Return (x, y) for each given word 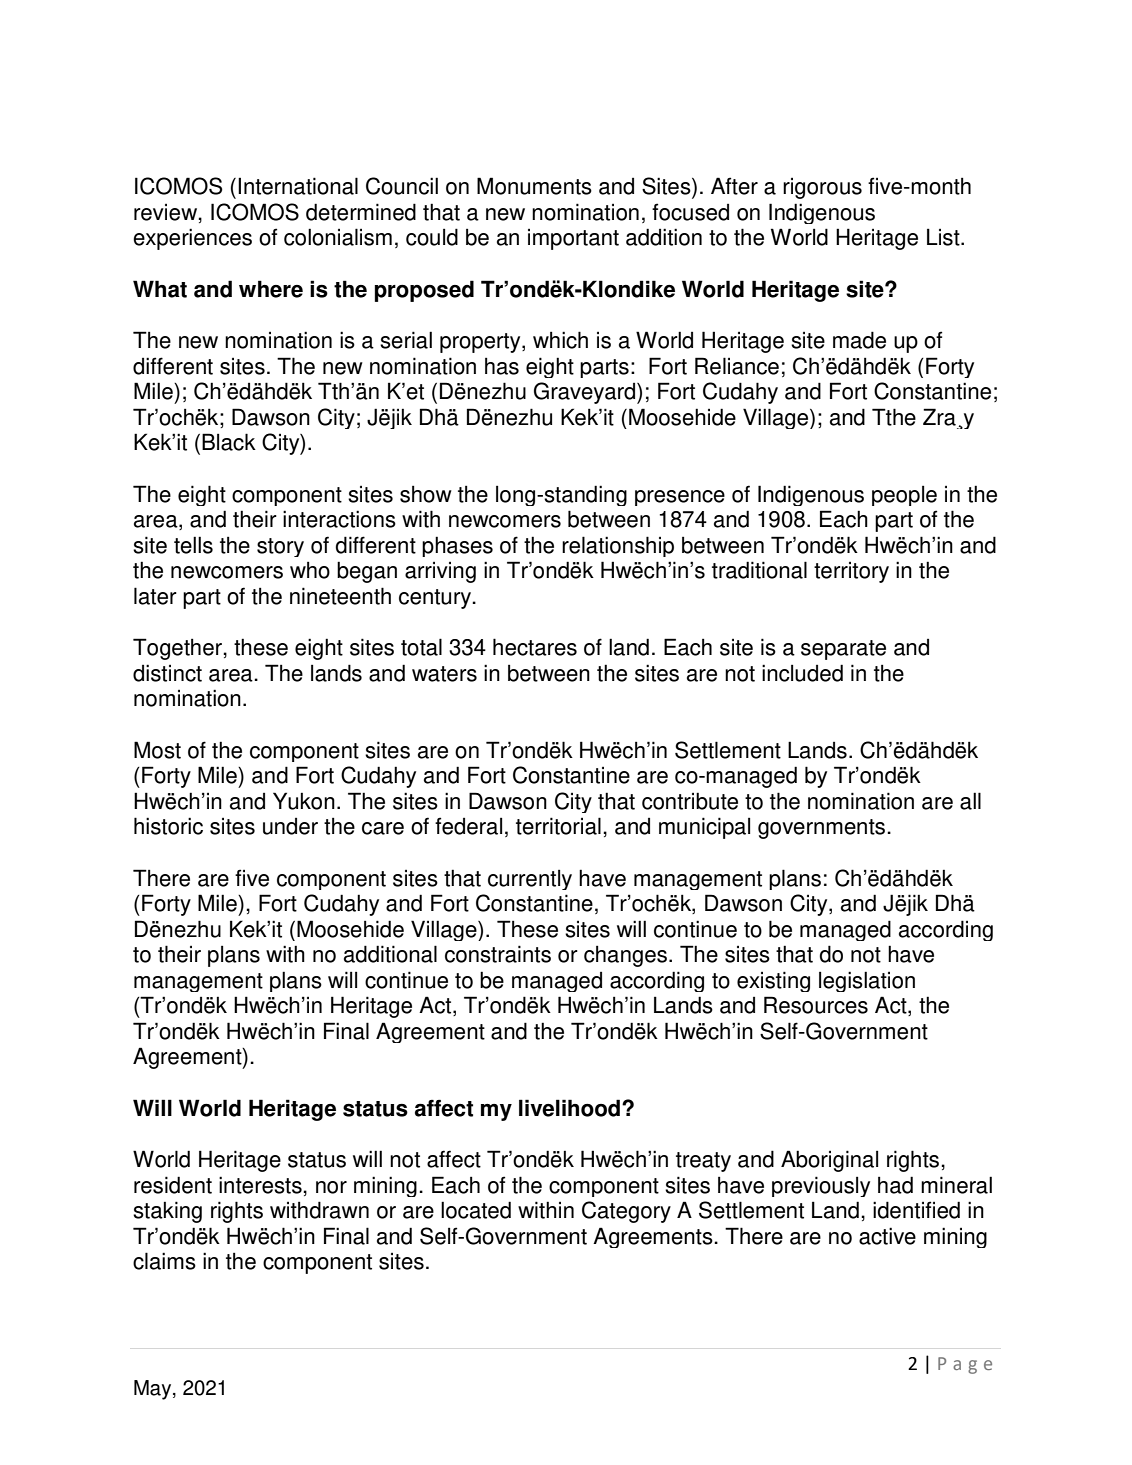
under (290, 826)
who (310, 570)
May (154, 1390)
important (573, 239)
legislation (867, 981)
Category (626, 1212)
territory (851, 572)
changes (625, 956)
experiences (192, 239)
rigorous (822, 188)
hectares (535, 647)
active (887, 1236)
